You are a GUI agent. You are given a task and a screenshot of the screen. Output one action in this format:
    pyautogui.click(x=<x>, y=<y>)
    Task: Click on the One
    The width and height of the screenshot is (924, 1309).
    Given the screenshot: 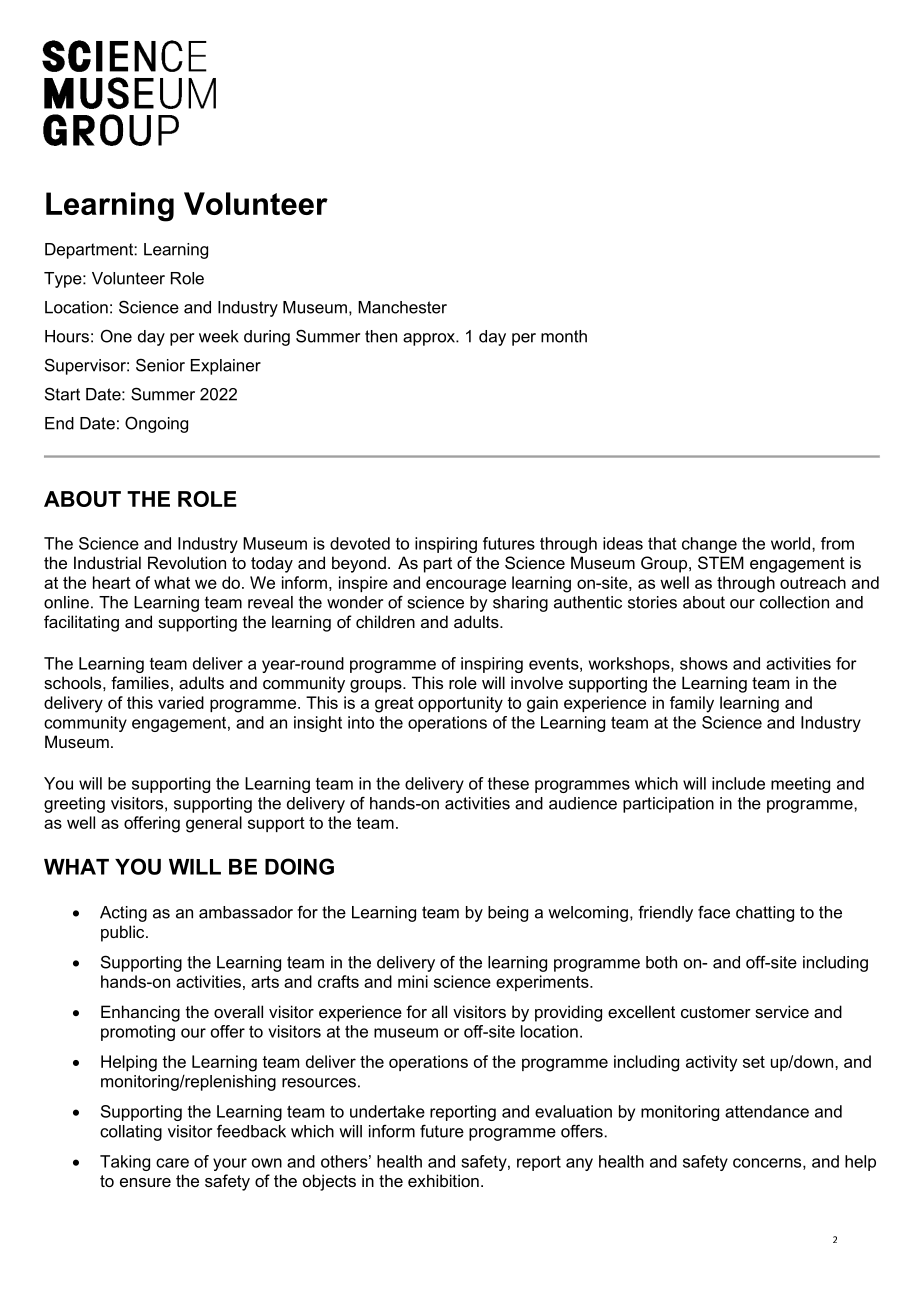 What is the action you would take?
    pyautogui.click(x=116, y=336)
